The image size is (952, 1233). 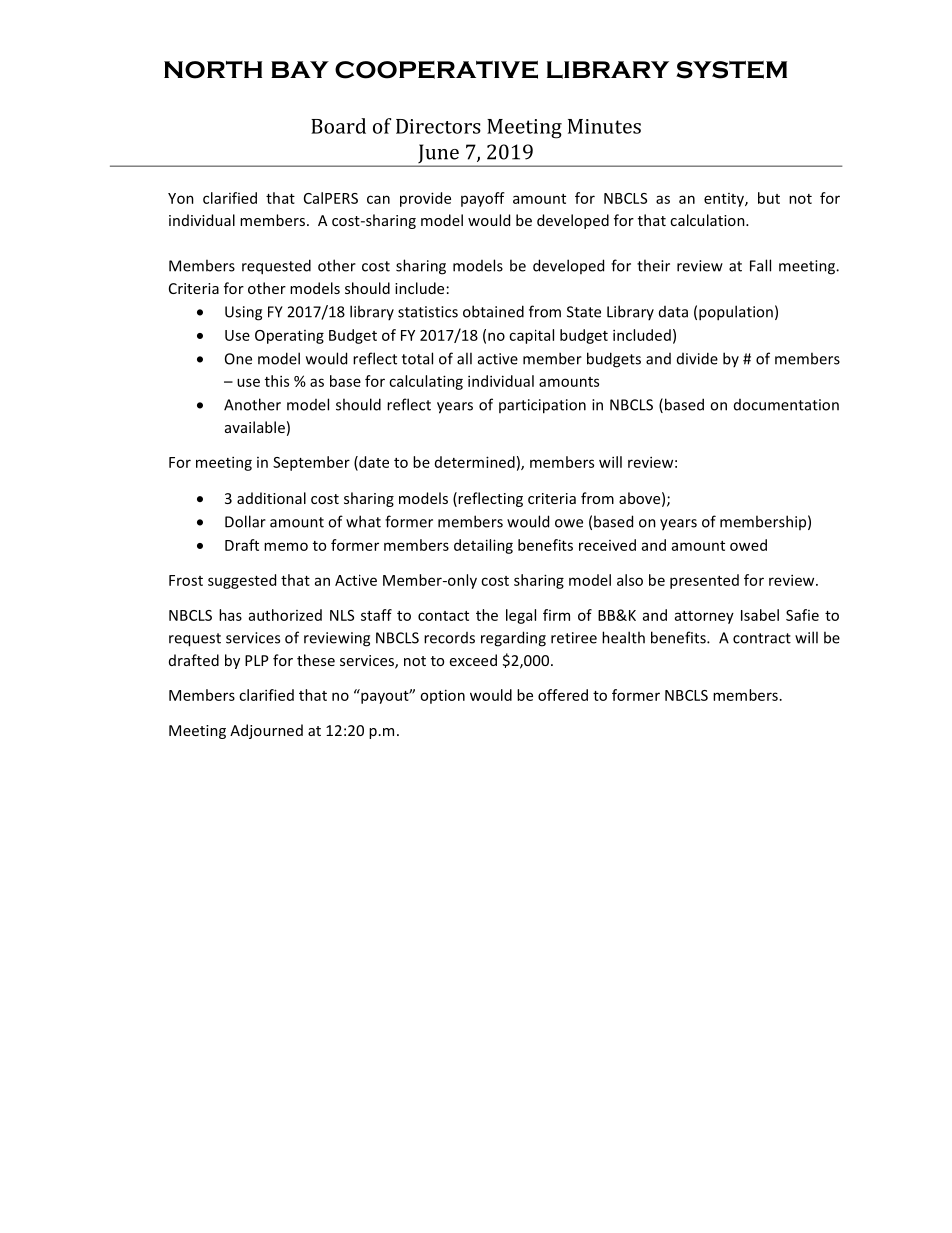 What do you see at coordinates (213, 70) in the document?
I see `NORTH` at bounding box center [213, 70].
